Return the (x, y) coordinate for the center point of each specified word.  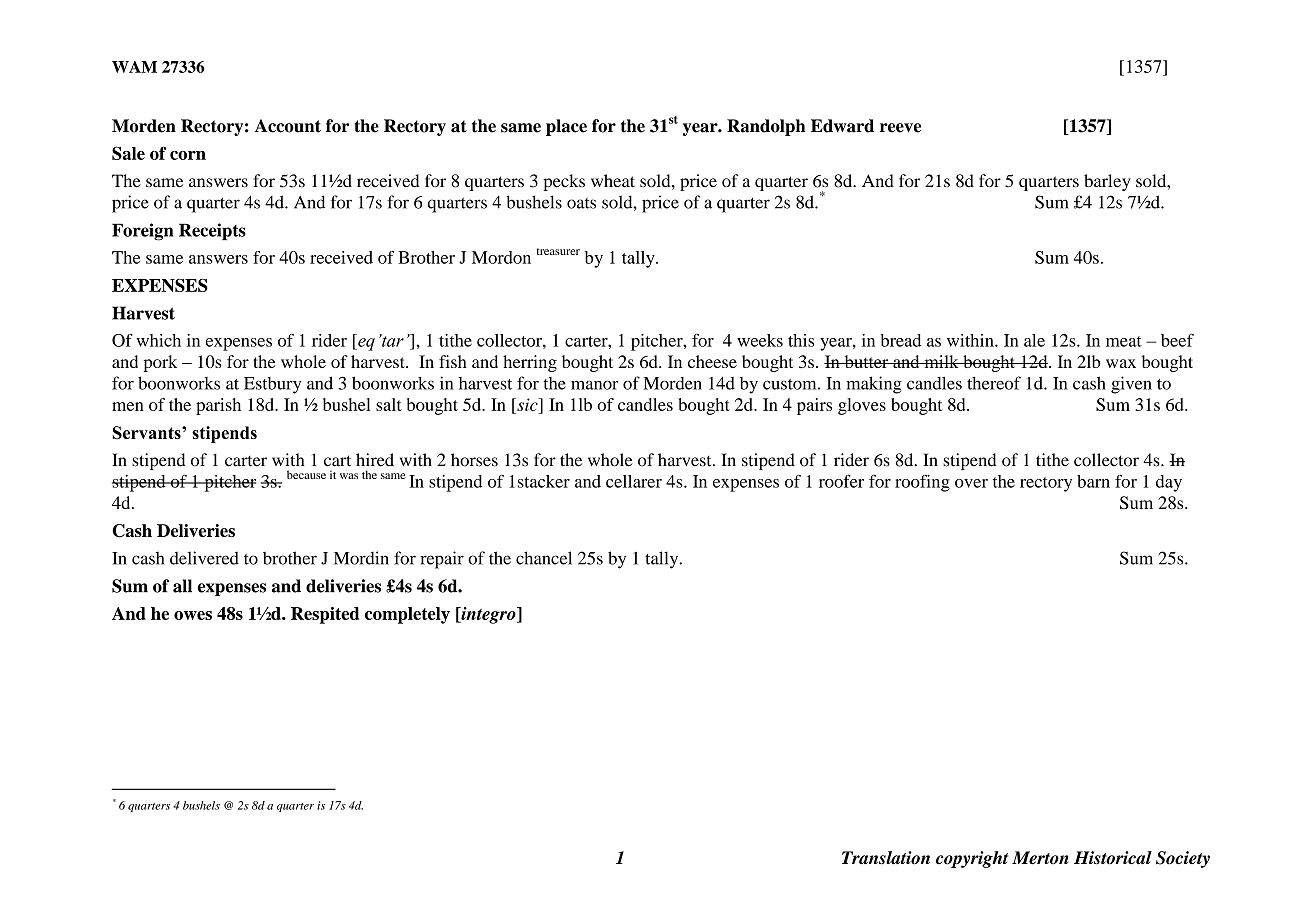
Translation (886, 858)
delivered (204, 558)
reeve (900, 128)
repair (442, 560)
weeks (760, 340)
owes (193, 615)
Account (288, 126)
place (566, 127)
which (158, 340)
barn (1093, 481)
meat (1124, 341)
